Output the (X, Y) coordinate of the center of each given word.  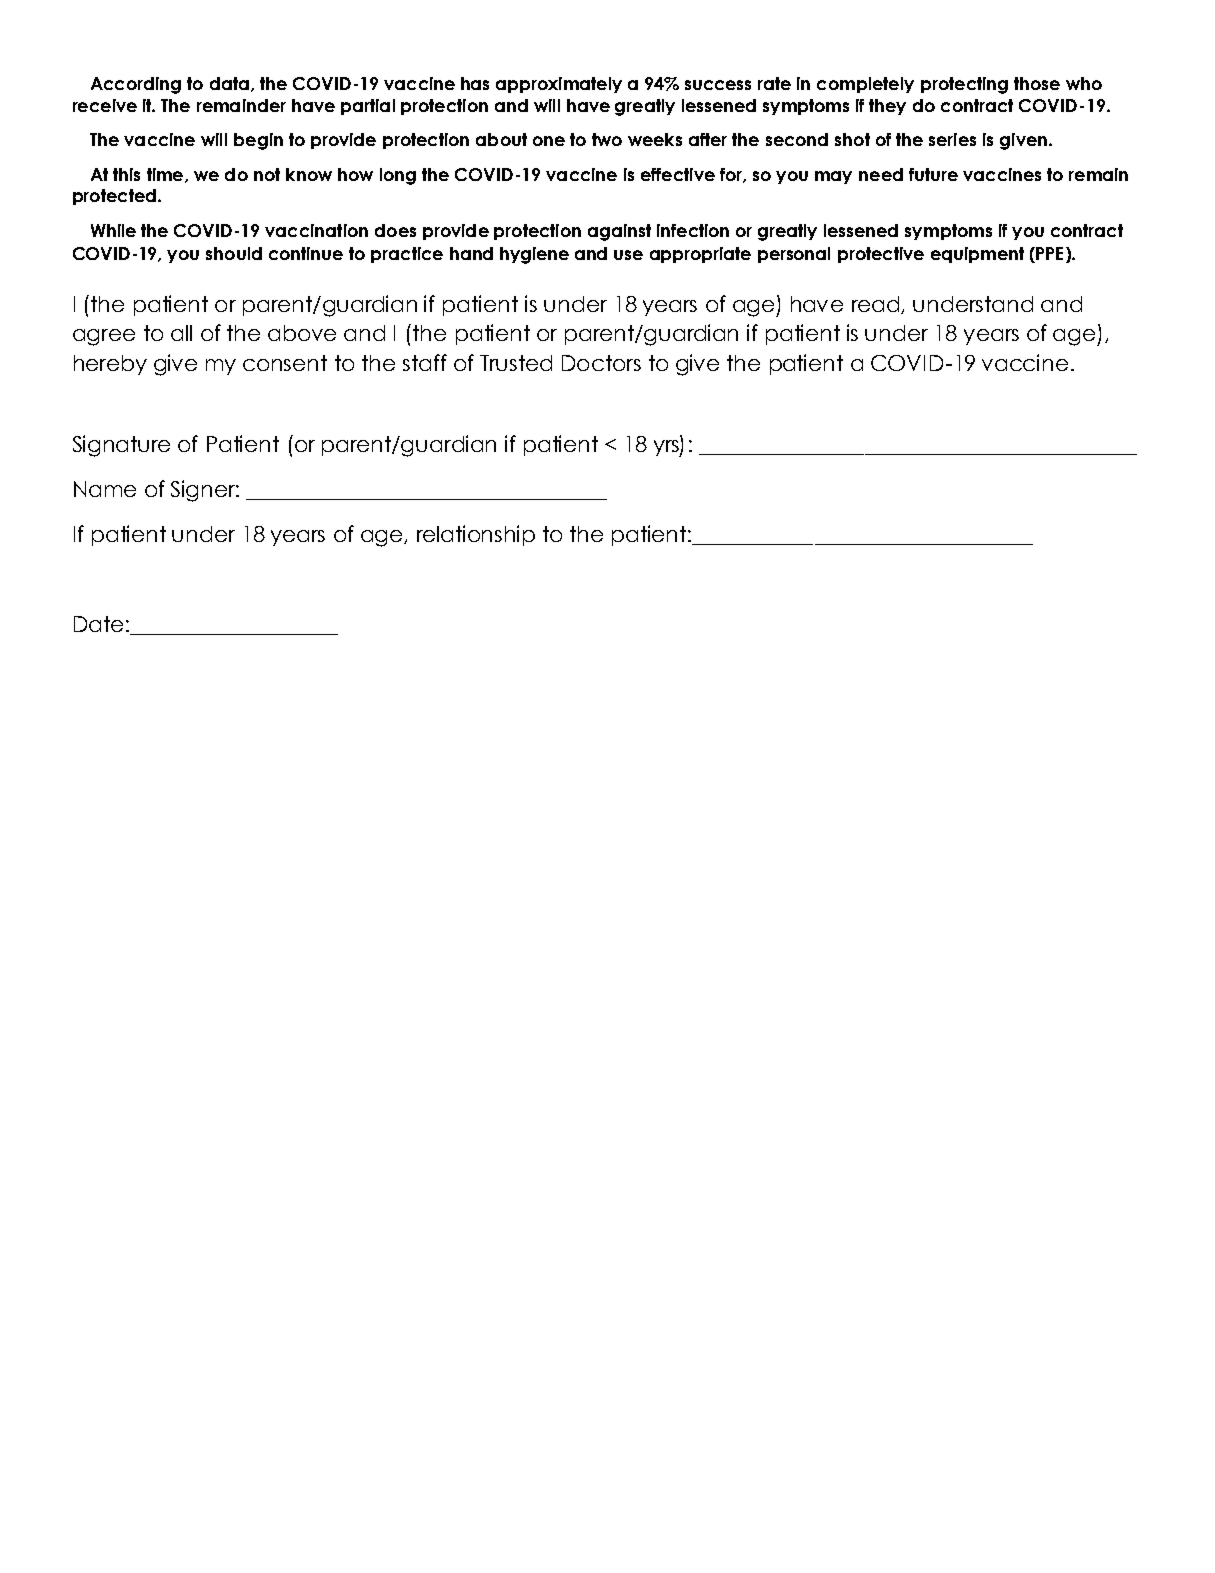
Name (105, 489)
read (877, 305)
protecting (964, 85)
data (229, 83)
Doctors (601, 363)
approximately (559, 85)
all (181, 333)
